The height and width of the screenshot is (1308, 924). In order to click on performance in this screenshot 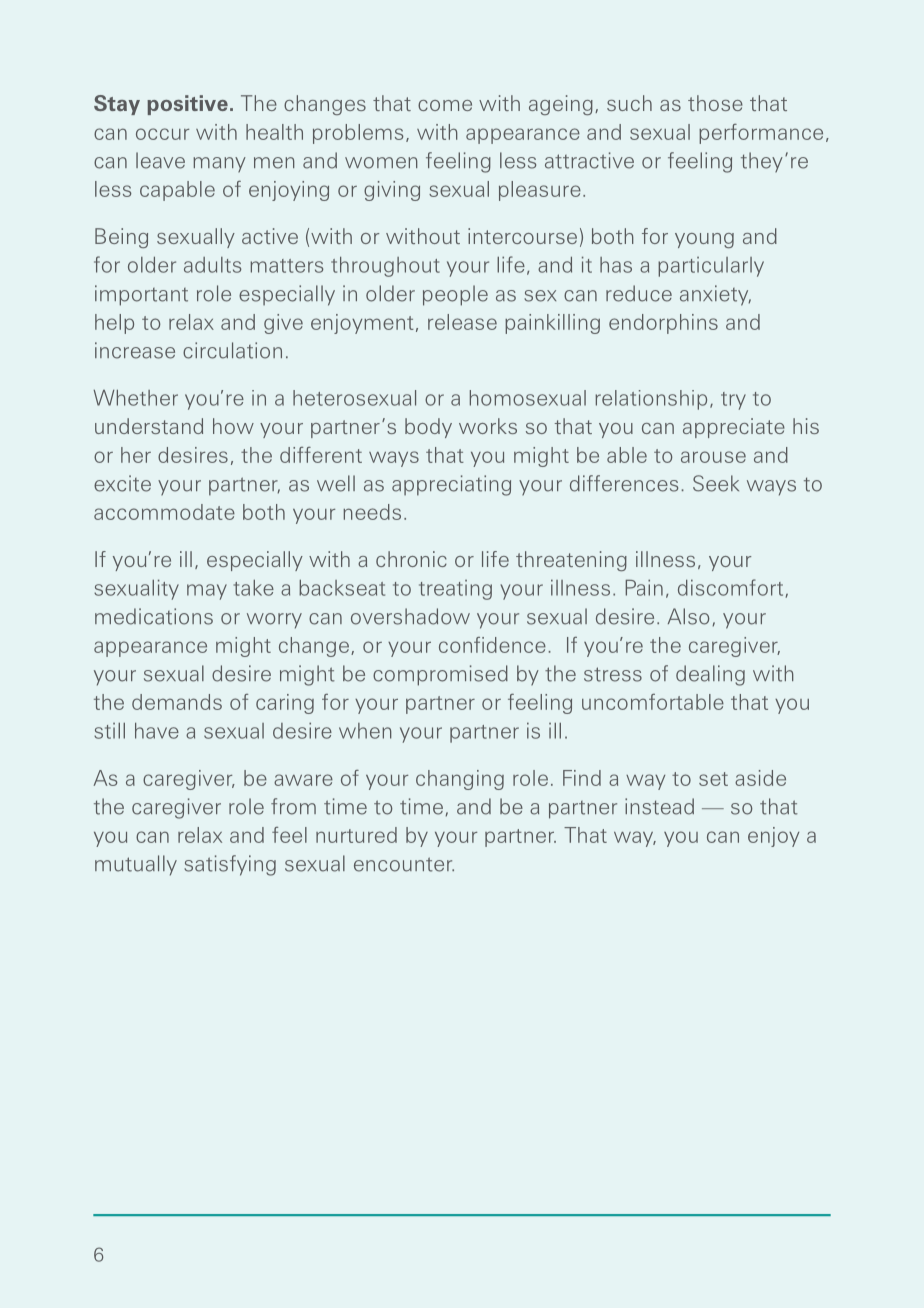, I will do `click(761, 134)`.
